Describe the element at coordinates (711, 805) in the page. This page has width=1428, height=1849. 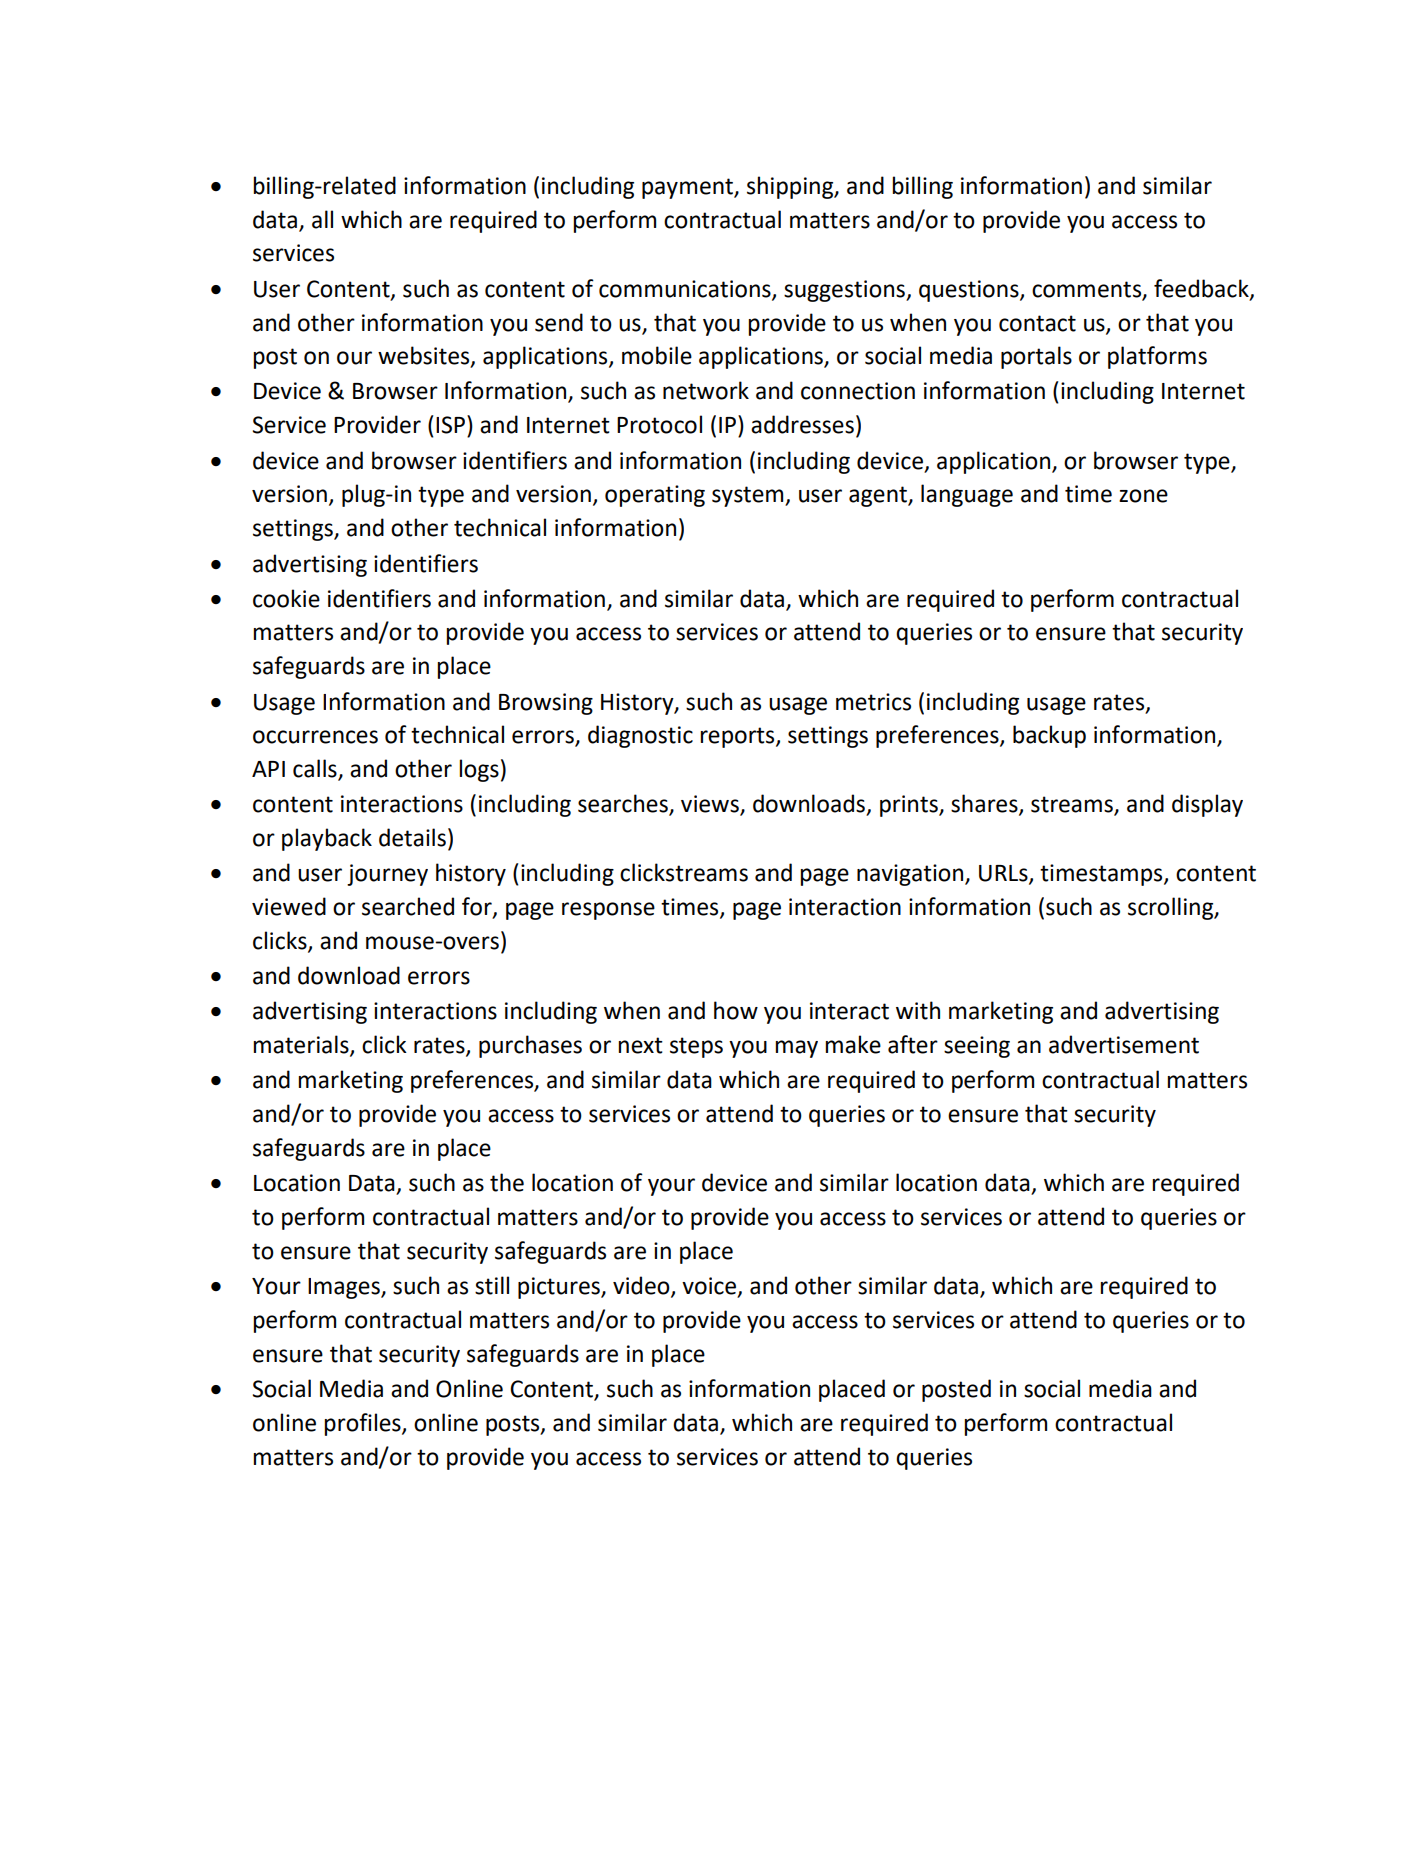
I see `views` at that location.
